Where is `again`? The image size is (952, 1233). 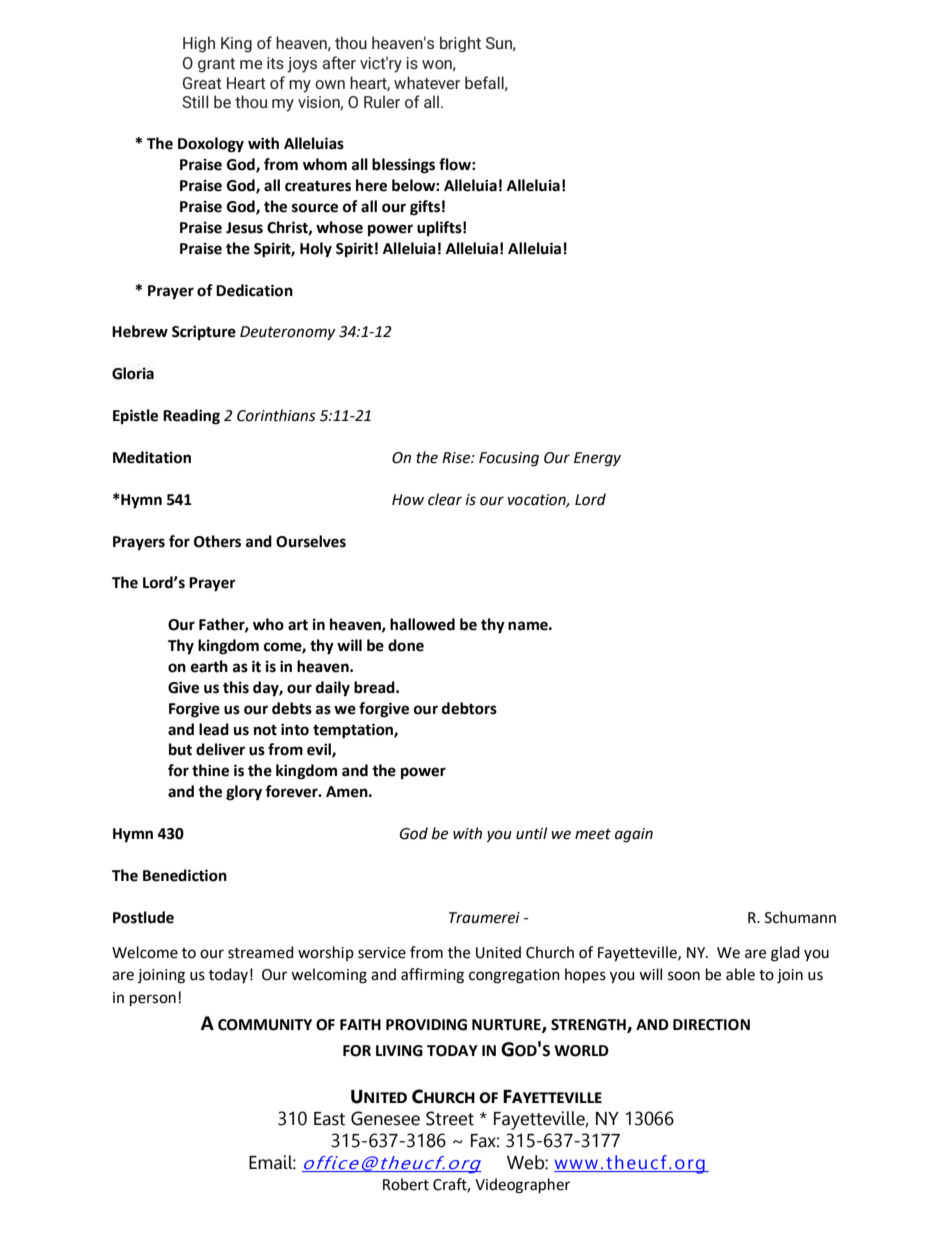 again is located at coordinates (634, 835).
